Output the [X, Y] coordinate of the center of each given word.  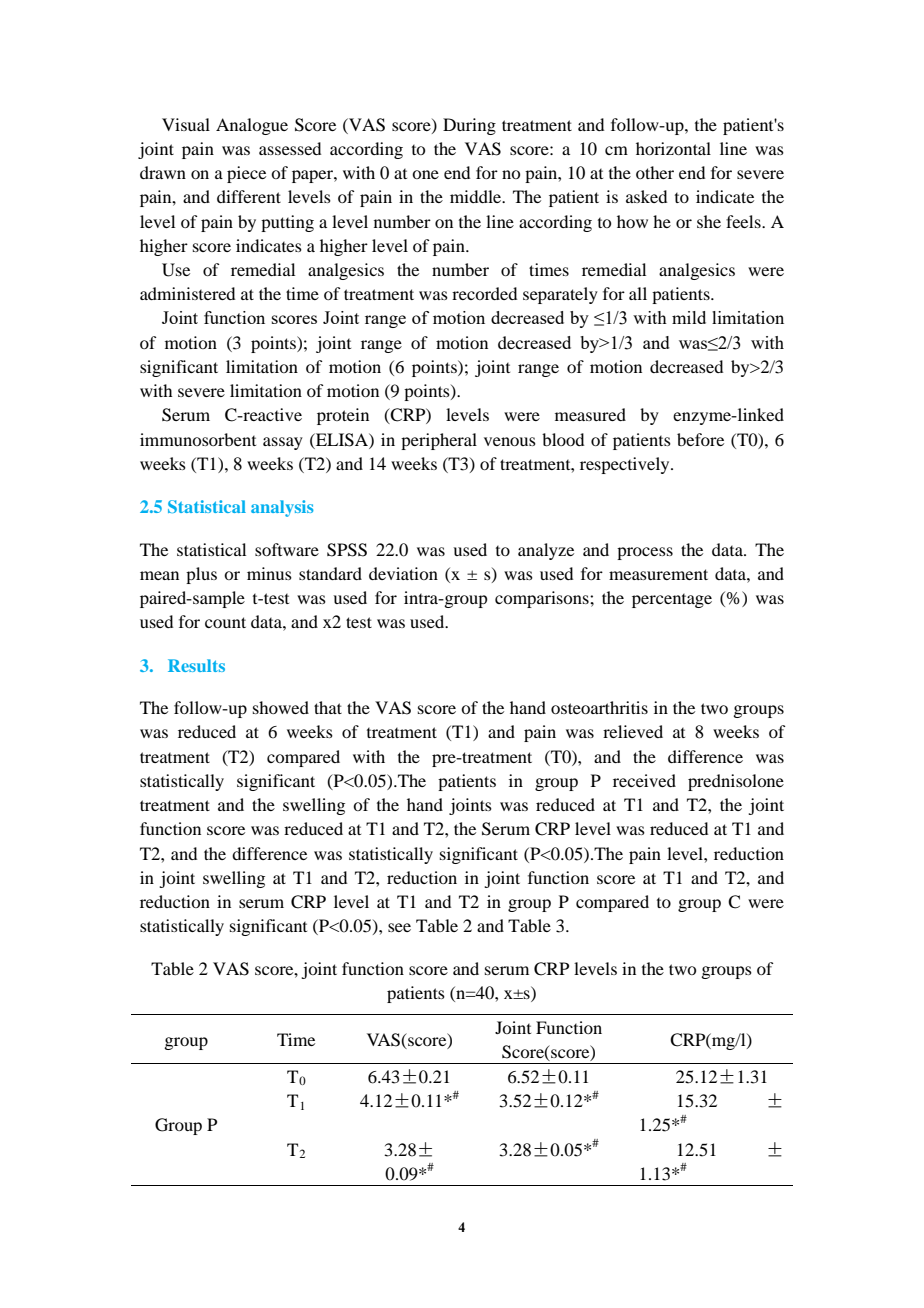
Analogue [252, 126]
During [469, 126]
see [399, 927]
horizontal [673, 148]
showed [281, 707]
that [328, 707]
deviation [403, 573]
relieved [633, 731]
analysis [282, 508]
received [644, 780]
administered [187, 293]
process [645, 553]
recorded [484, 293]
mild [689, 317]
